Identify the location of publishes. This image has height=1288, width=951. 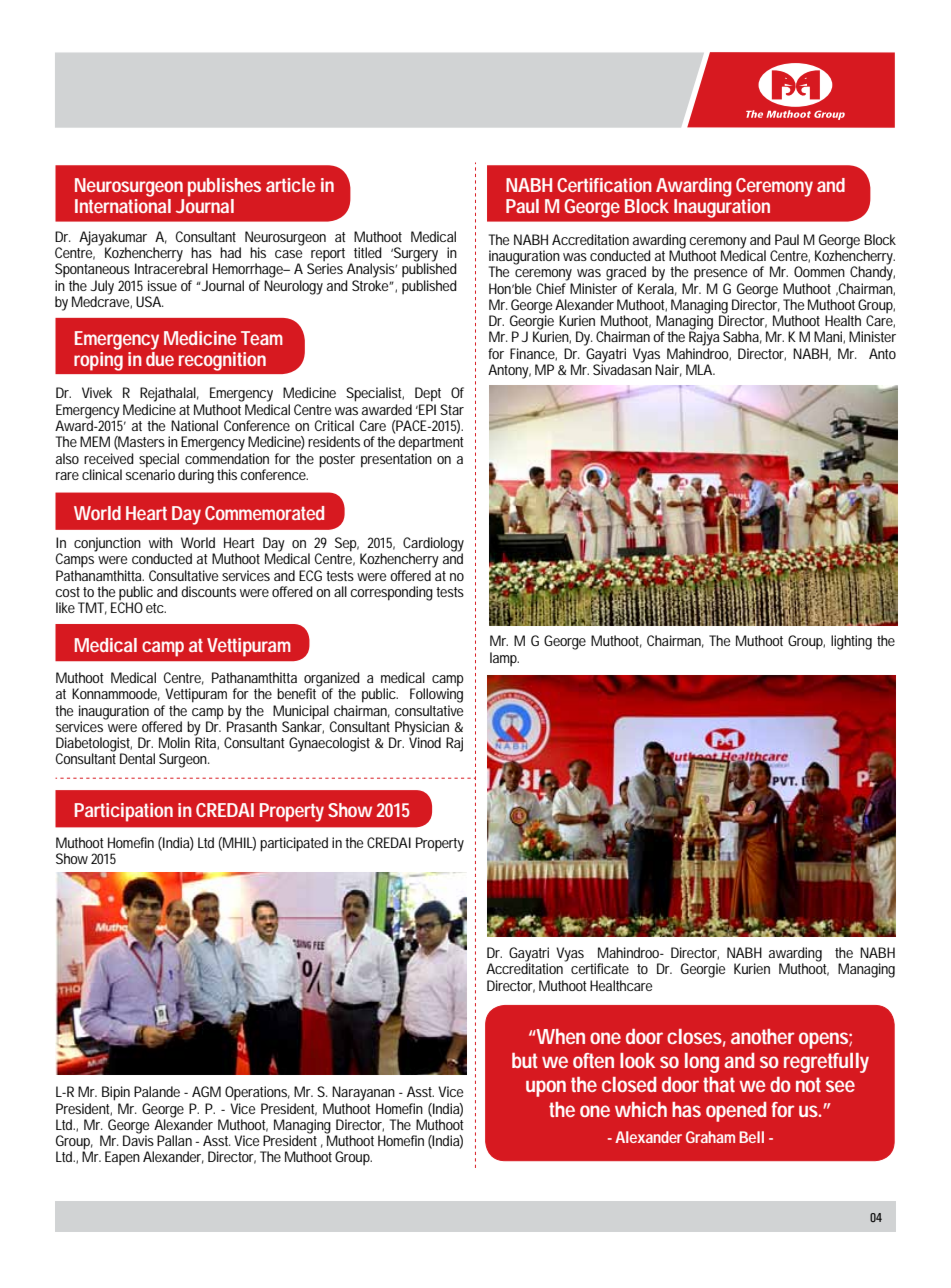
(224, 187).
